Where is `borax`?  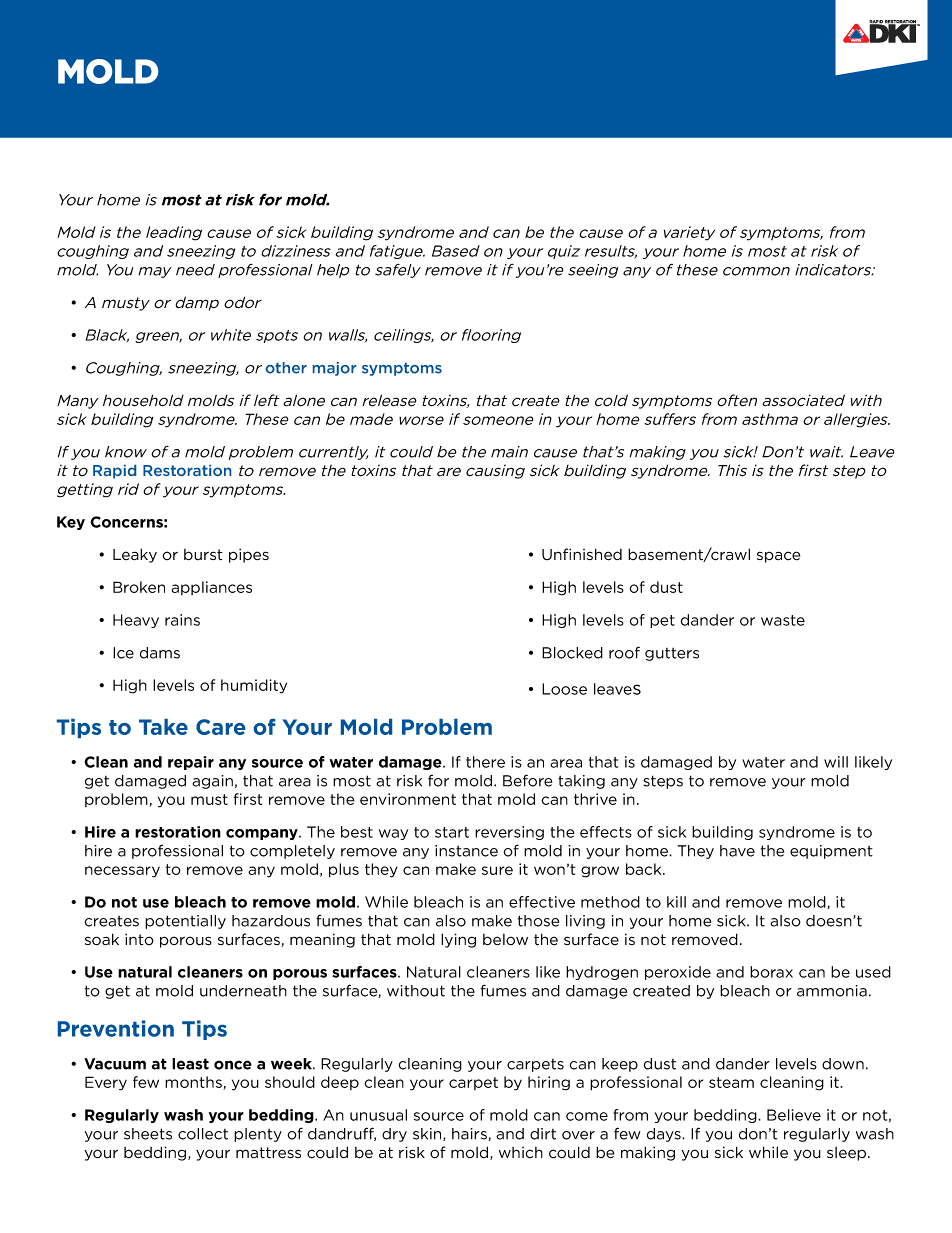
borax is located at coordinates (771, 972).
